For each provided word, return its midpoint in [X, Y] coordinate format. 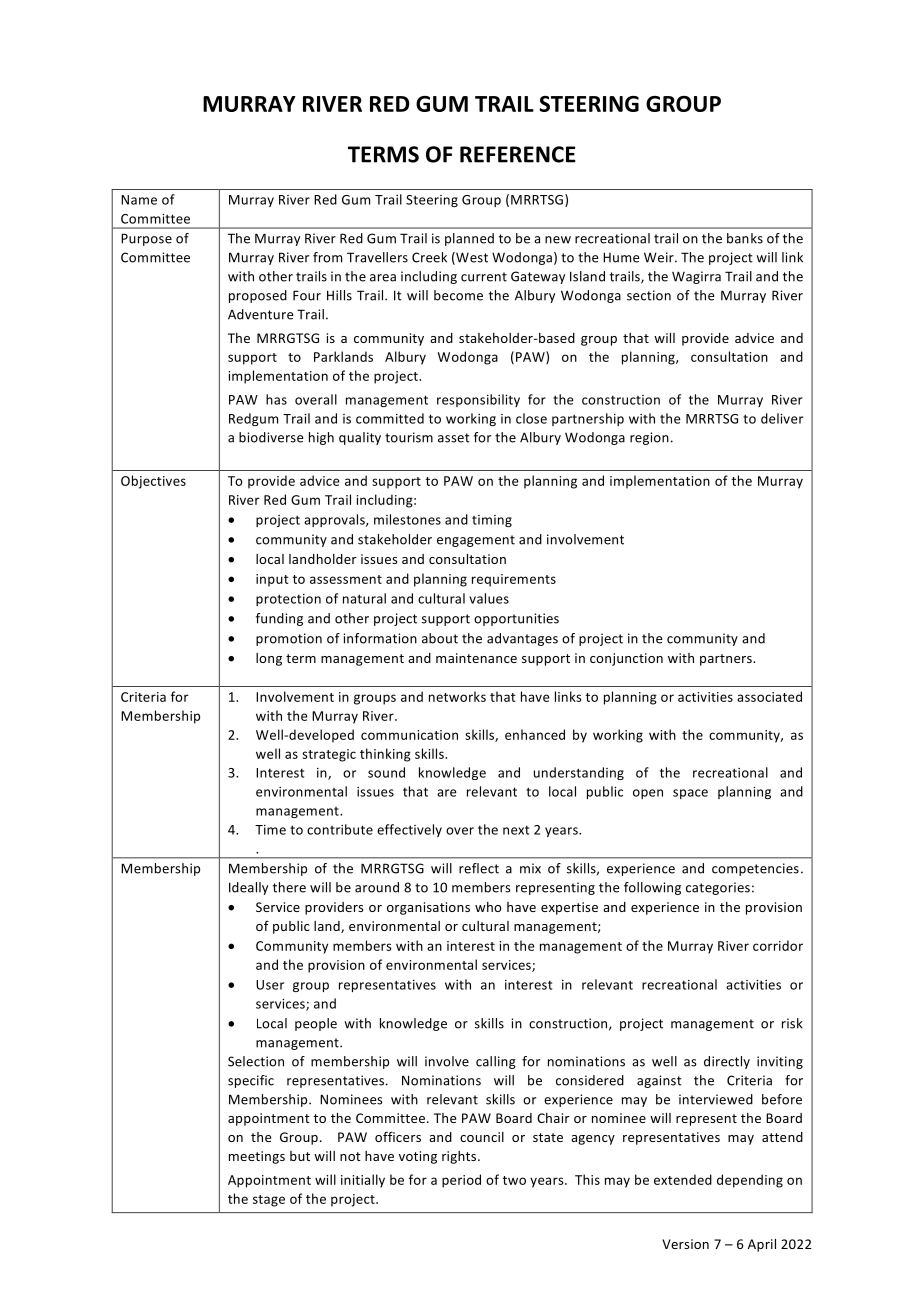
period [461, 1181]
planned [469, 239]
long [269, 659]
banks [745, 238]
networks [457, 696]
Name [139, 200]
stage [269, 1201]
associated [769, 696]
